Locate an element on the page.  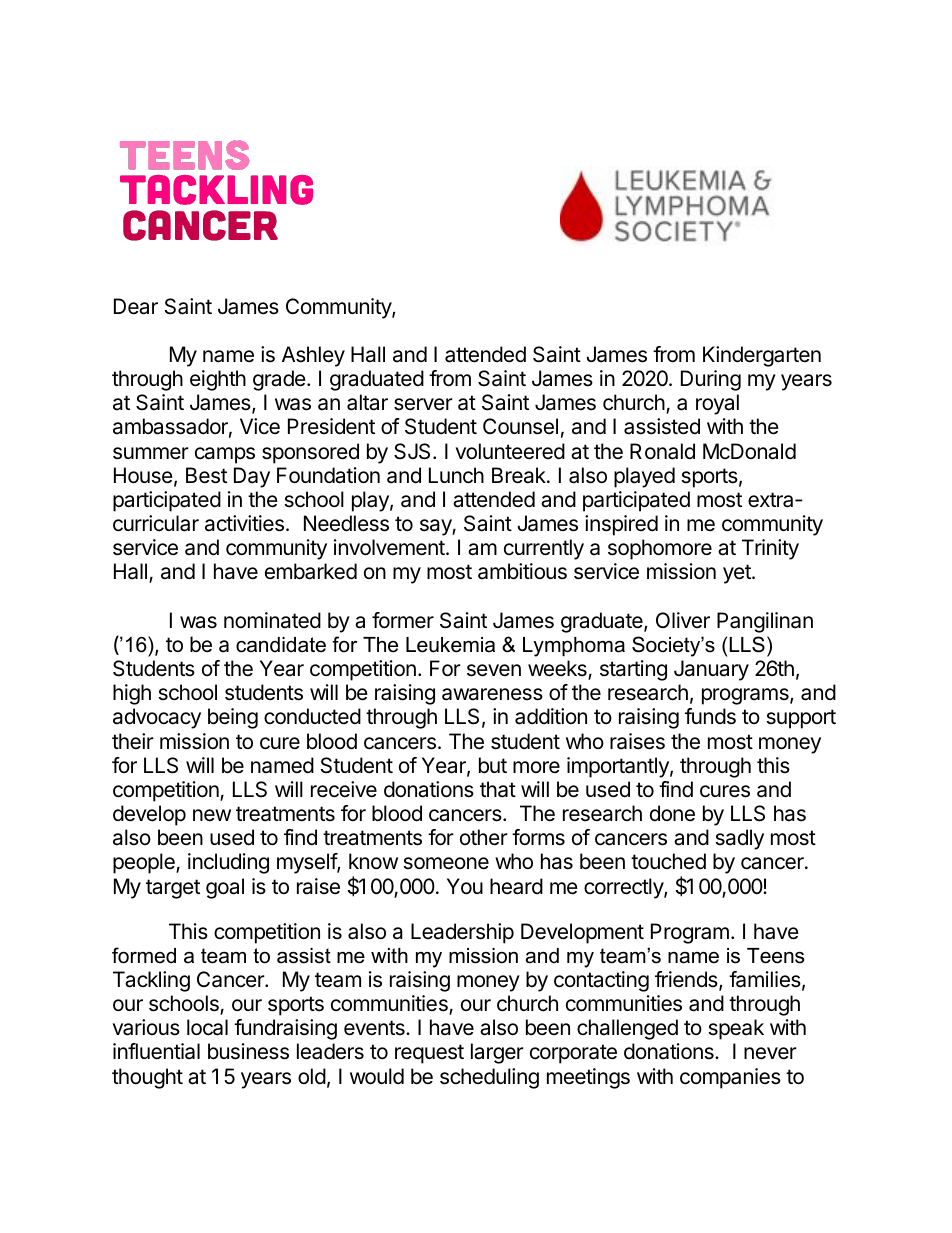
server is located at coordinates (423, 404).
